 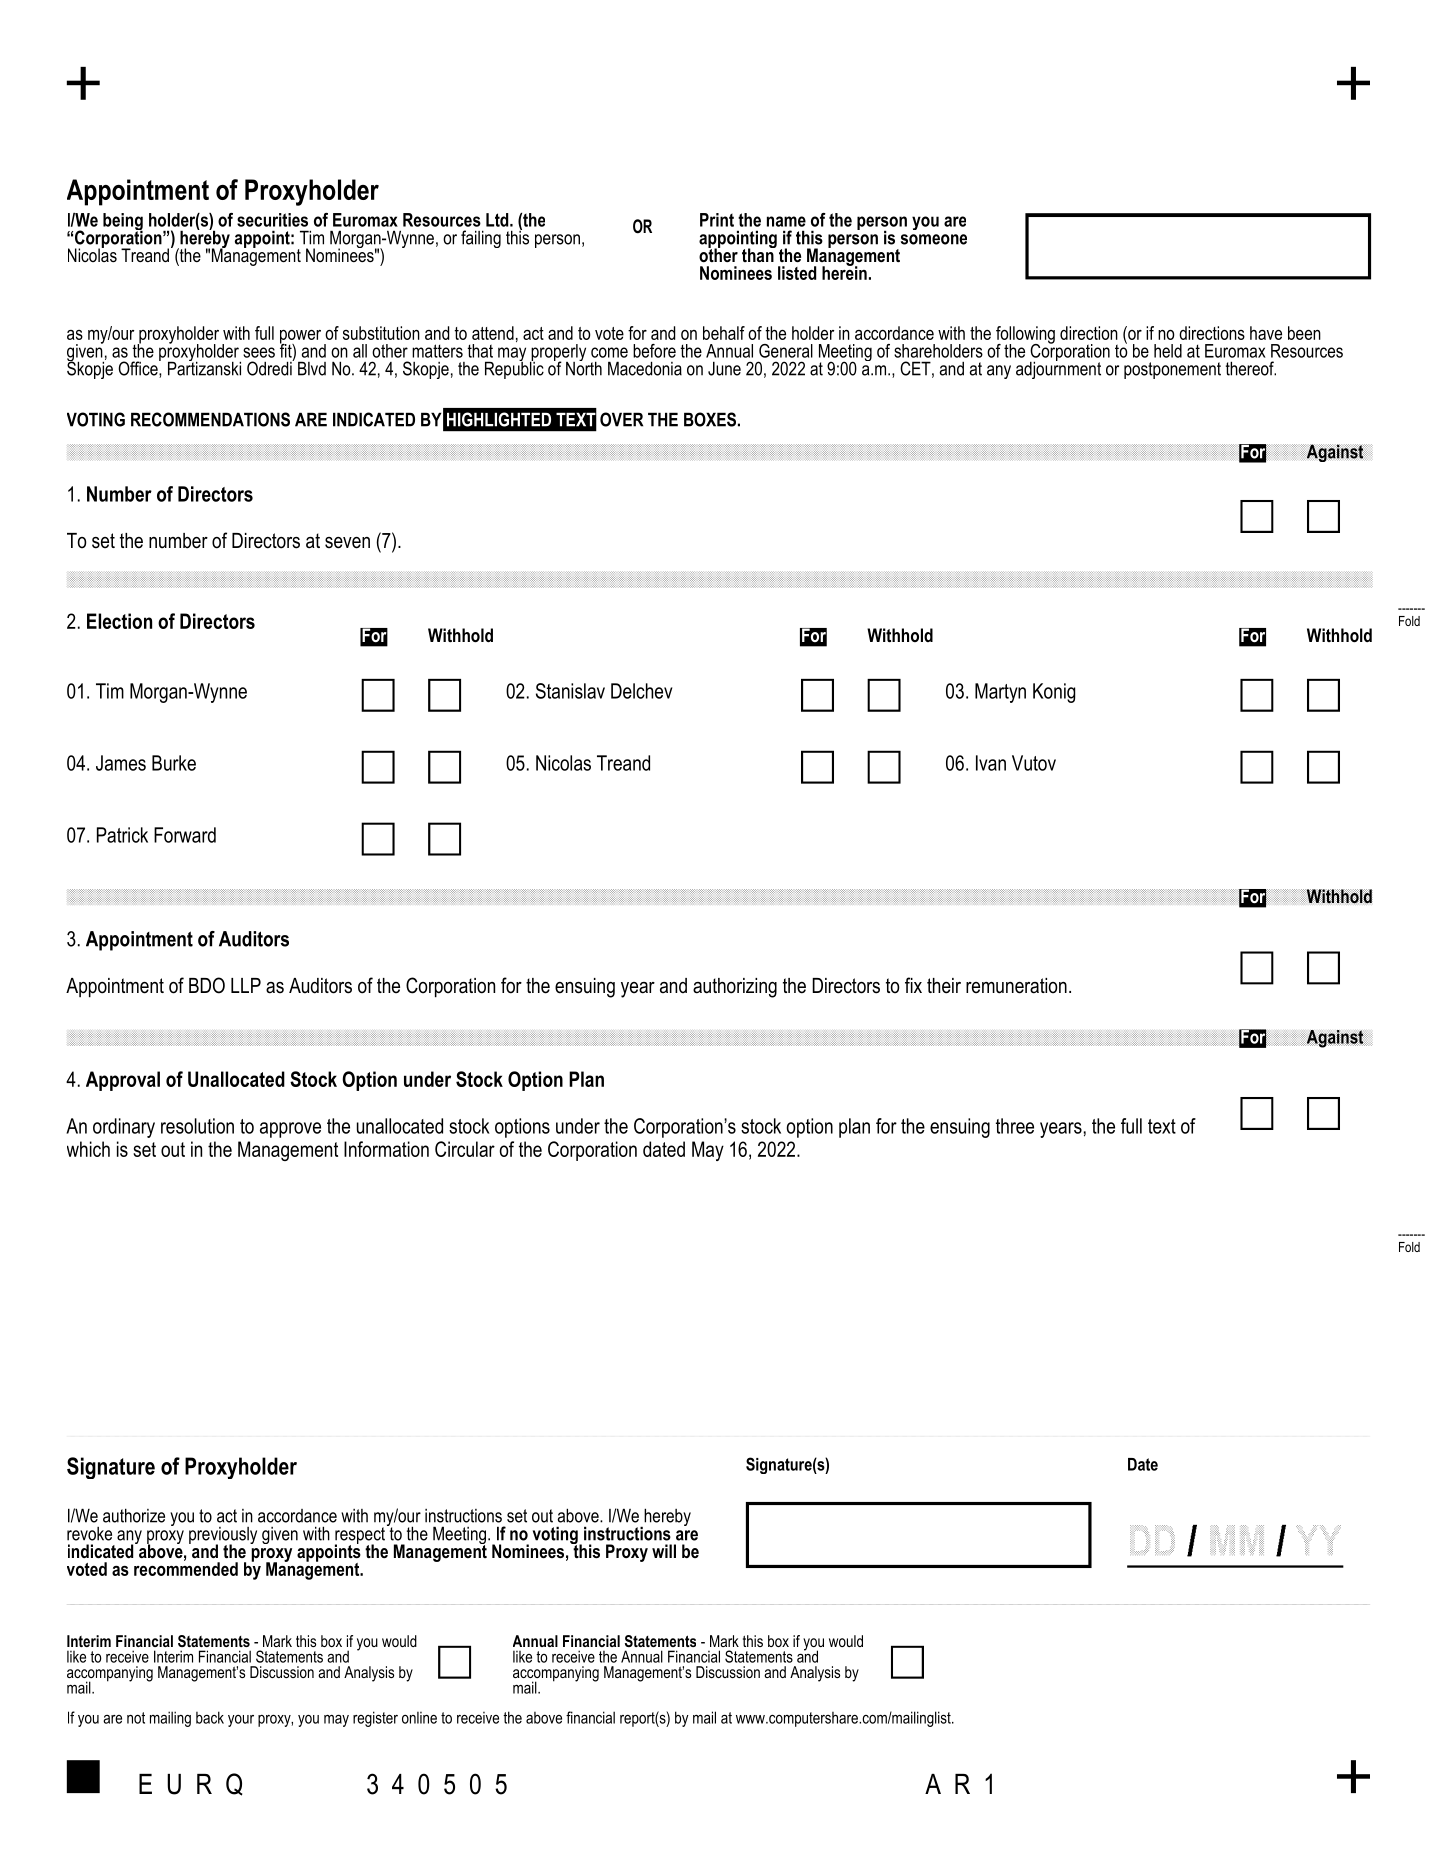 What do you see at coordinates (210, 1717) in the image?
I see `back` at bounding box center [210, 1717].
